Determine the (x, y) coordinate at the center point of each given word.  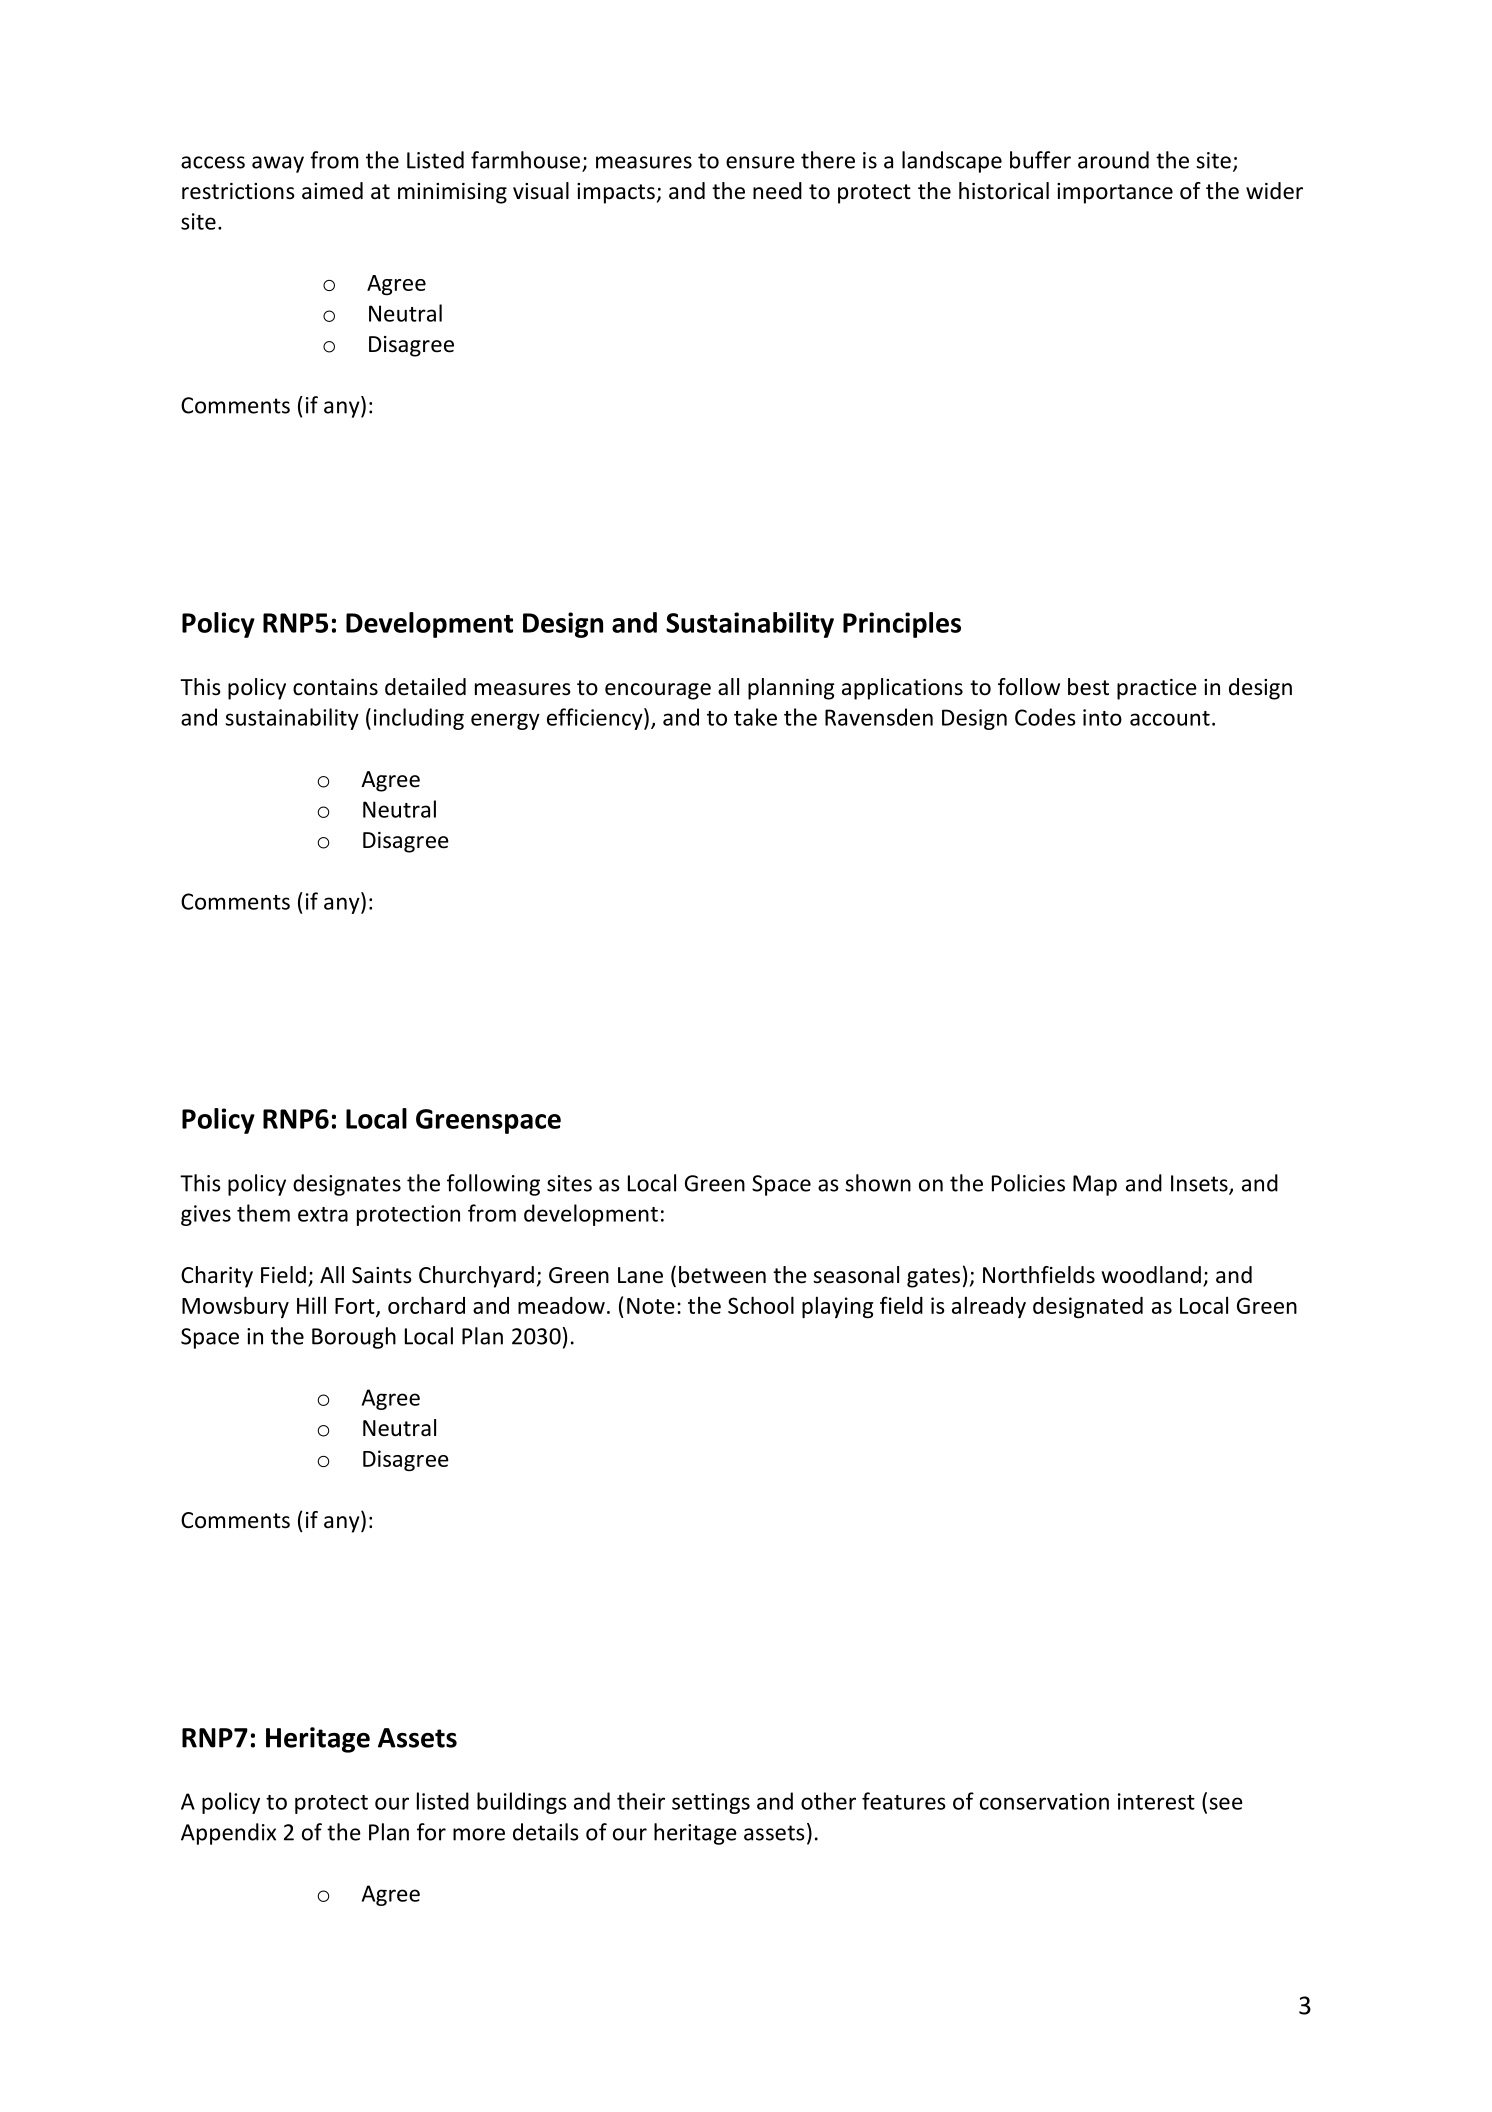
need (777, 191)
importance (1115, 193)
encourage (658, 691)
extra (323, 1214)
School (761, 1305)
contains (335, 687)
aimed (332, 191)
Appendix (228, 1834)
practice (1157, 689)
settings (711, 1803)
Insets (1200, 1184)
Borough (354, 1338)
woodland (1151, 1275)
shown (878, 1183)
